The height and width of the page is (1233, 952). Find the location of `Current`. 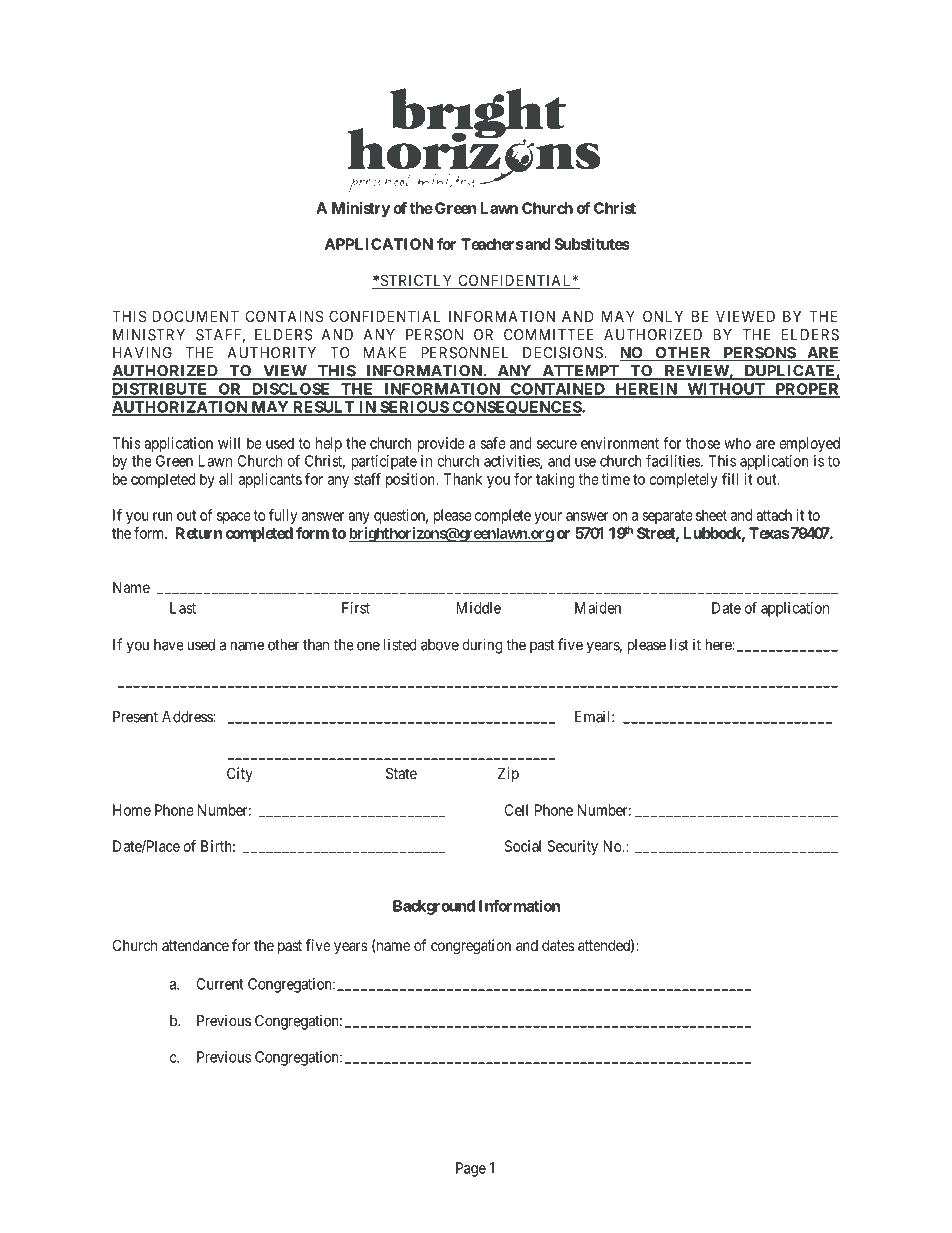

Current is located at coordinates (220, 984).
